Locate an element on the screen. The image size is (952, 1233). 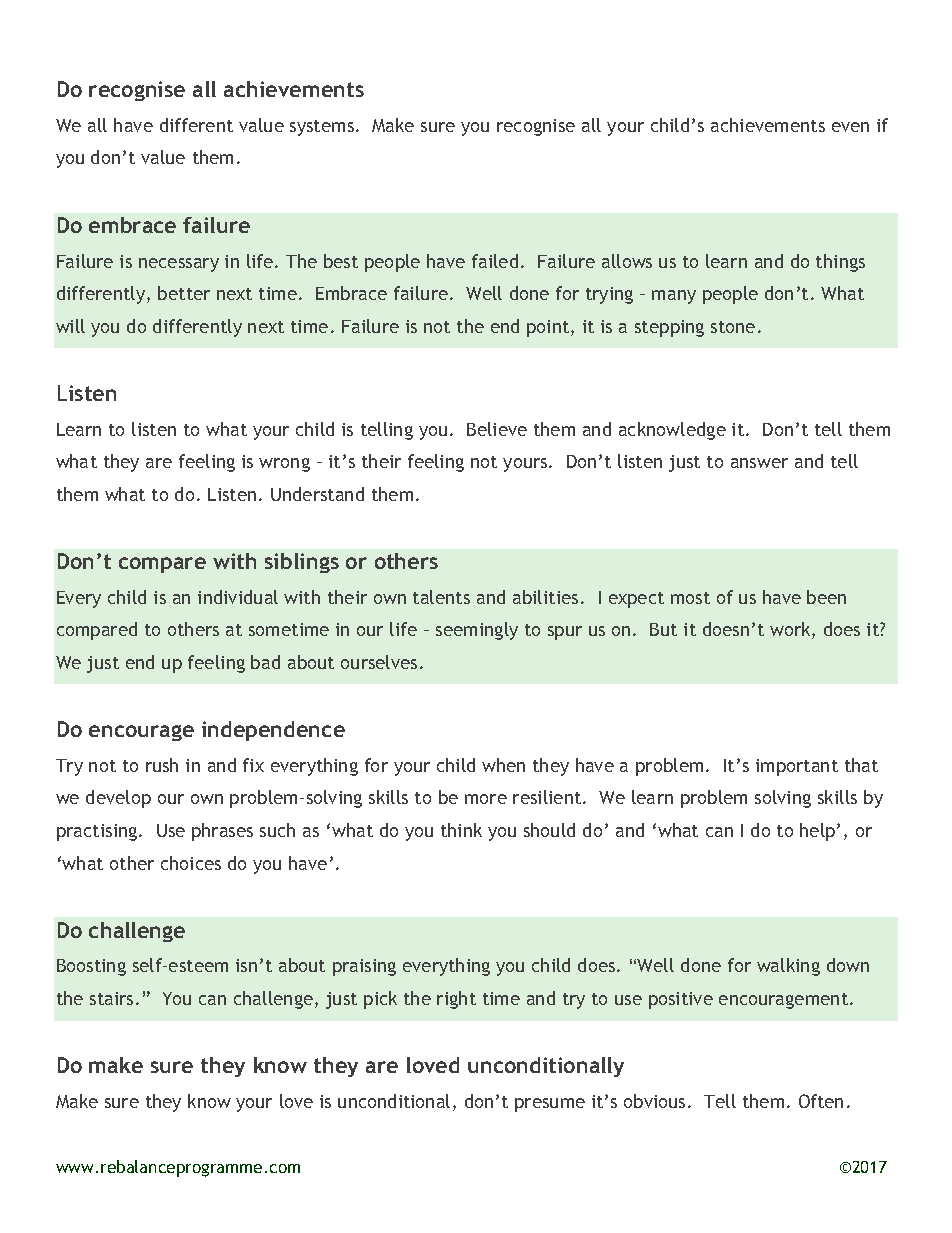
stairs is located at coordinates (111, 998).
